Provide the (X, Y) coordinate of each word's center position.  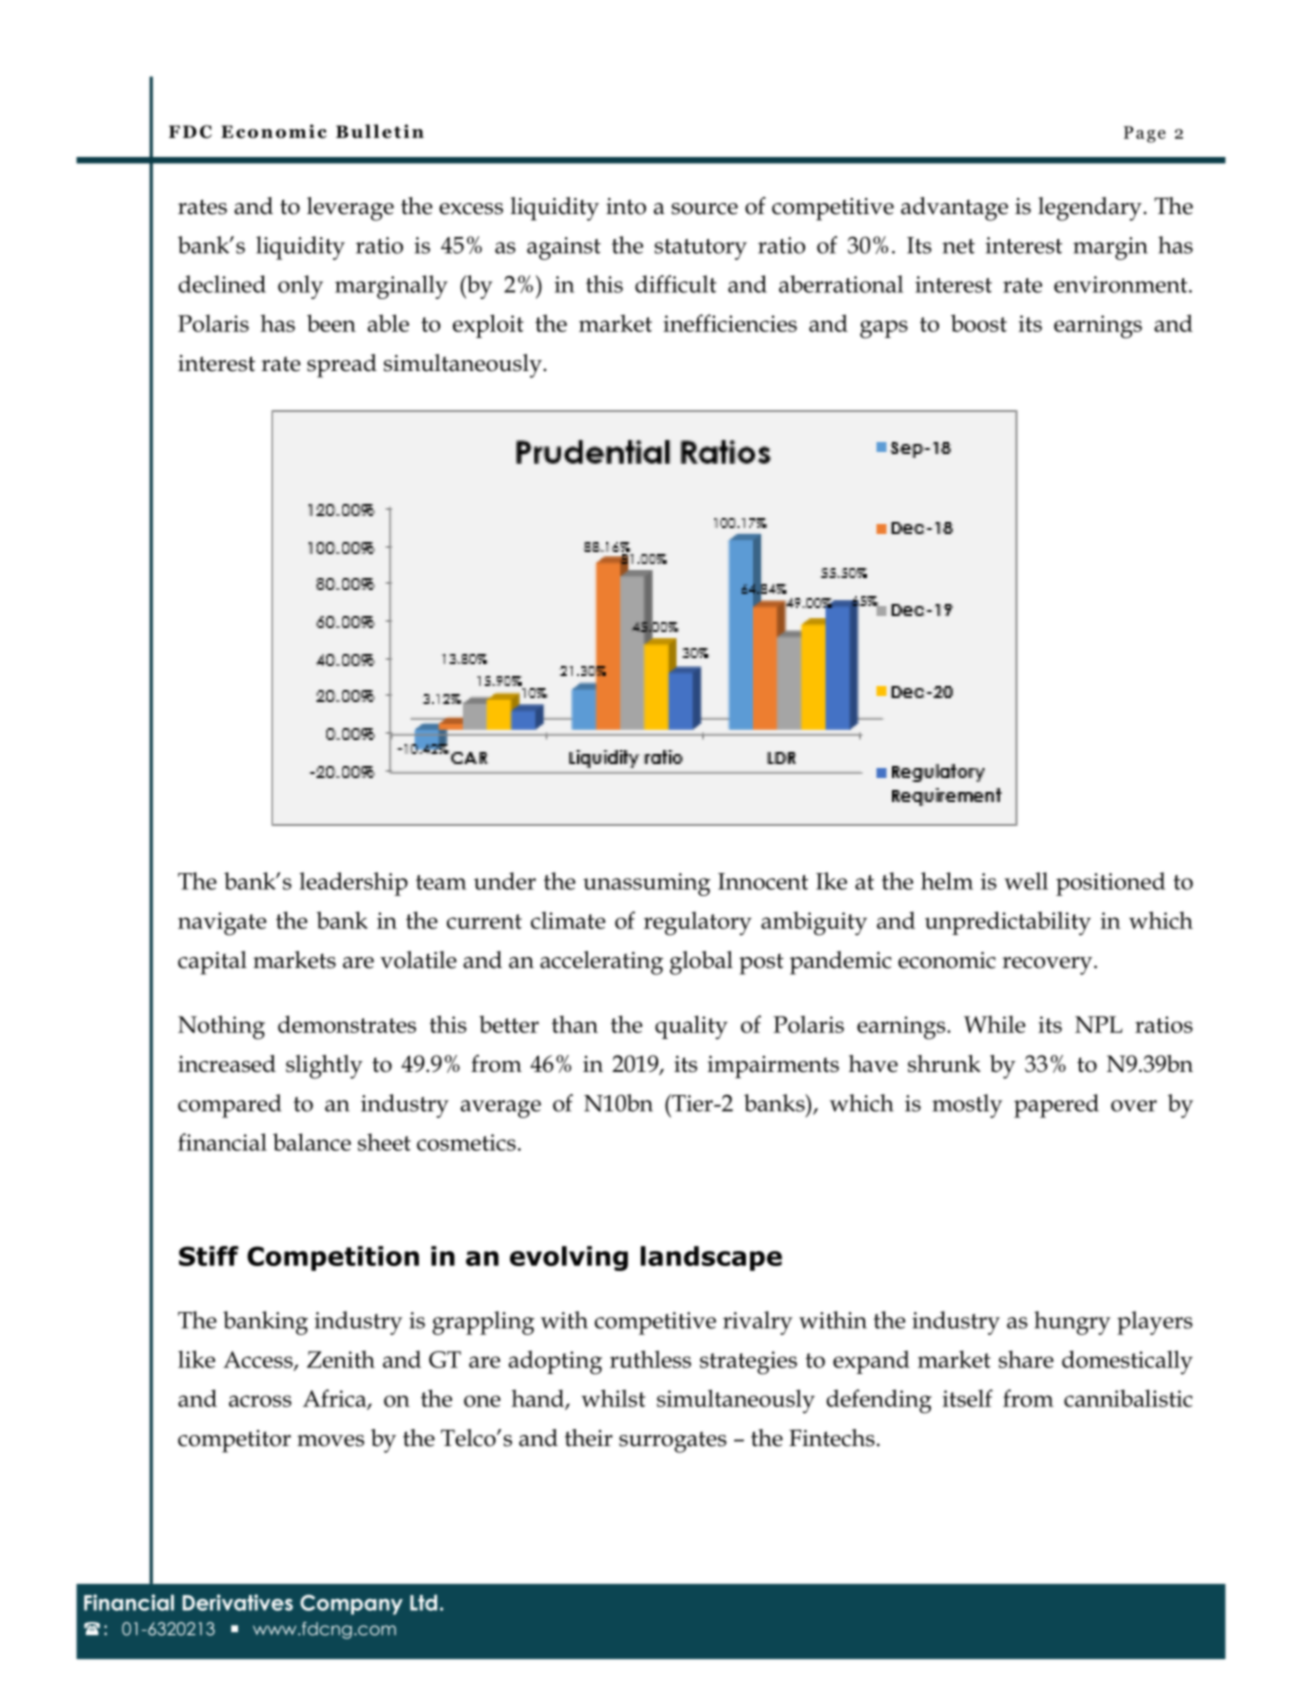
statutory (700, 249)
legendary (1090, 209)
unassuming (647, 884)
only (300, 287)
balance (312, 1142)
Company (351, 1605)
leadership (353, 884)
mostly (967, 1106)
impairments (773, 1066)
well (1026, 881)
